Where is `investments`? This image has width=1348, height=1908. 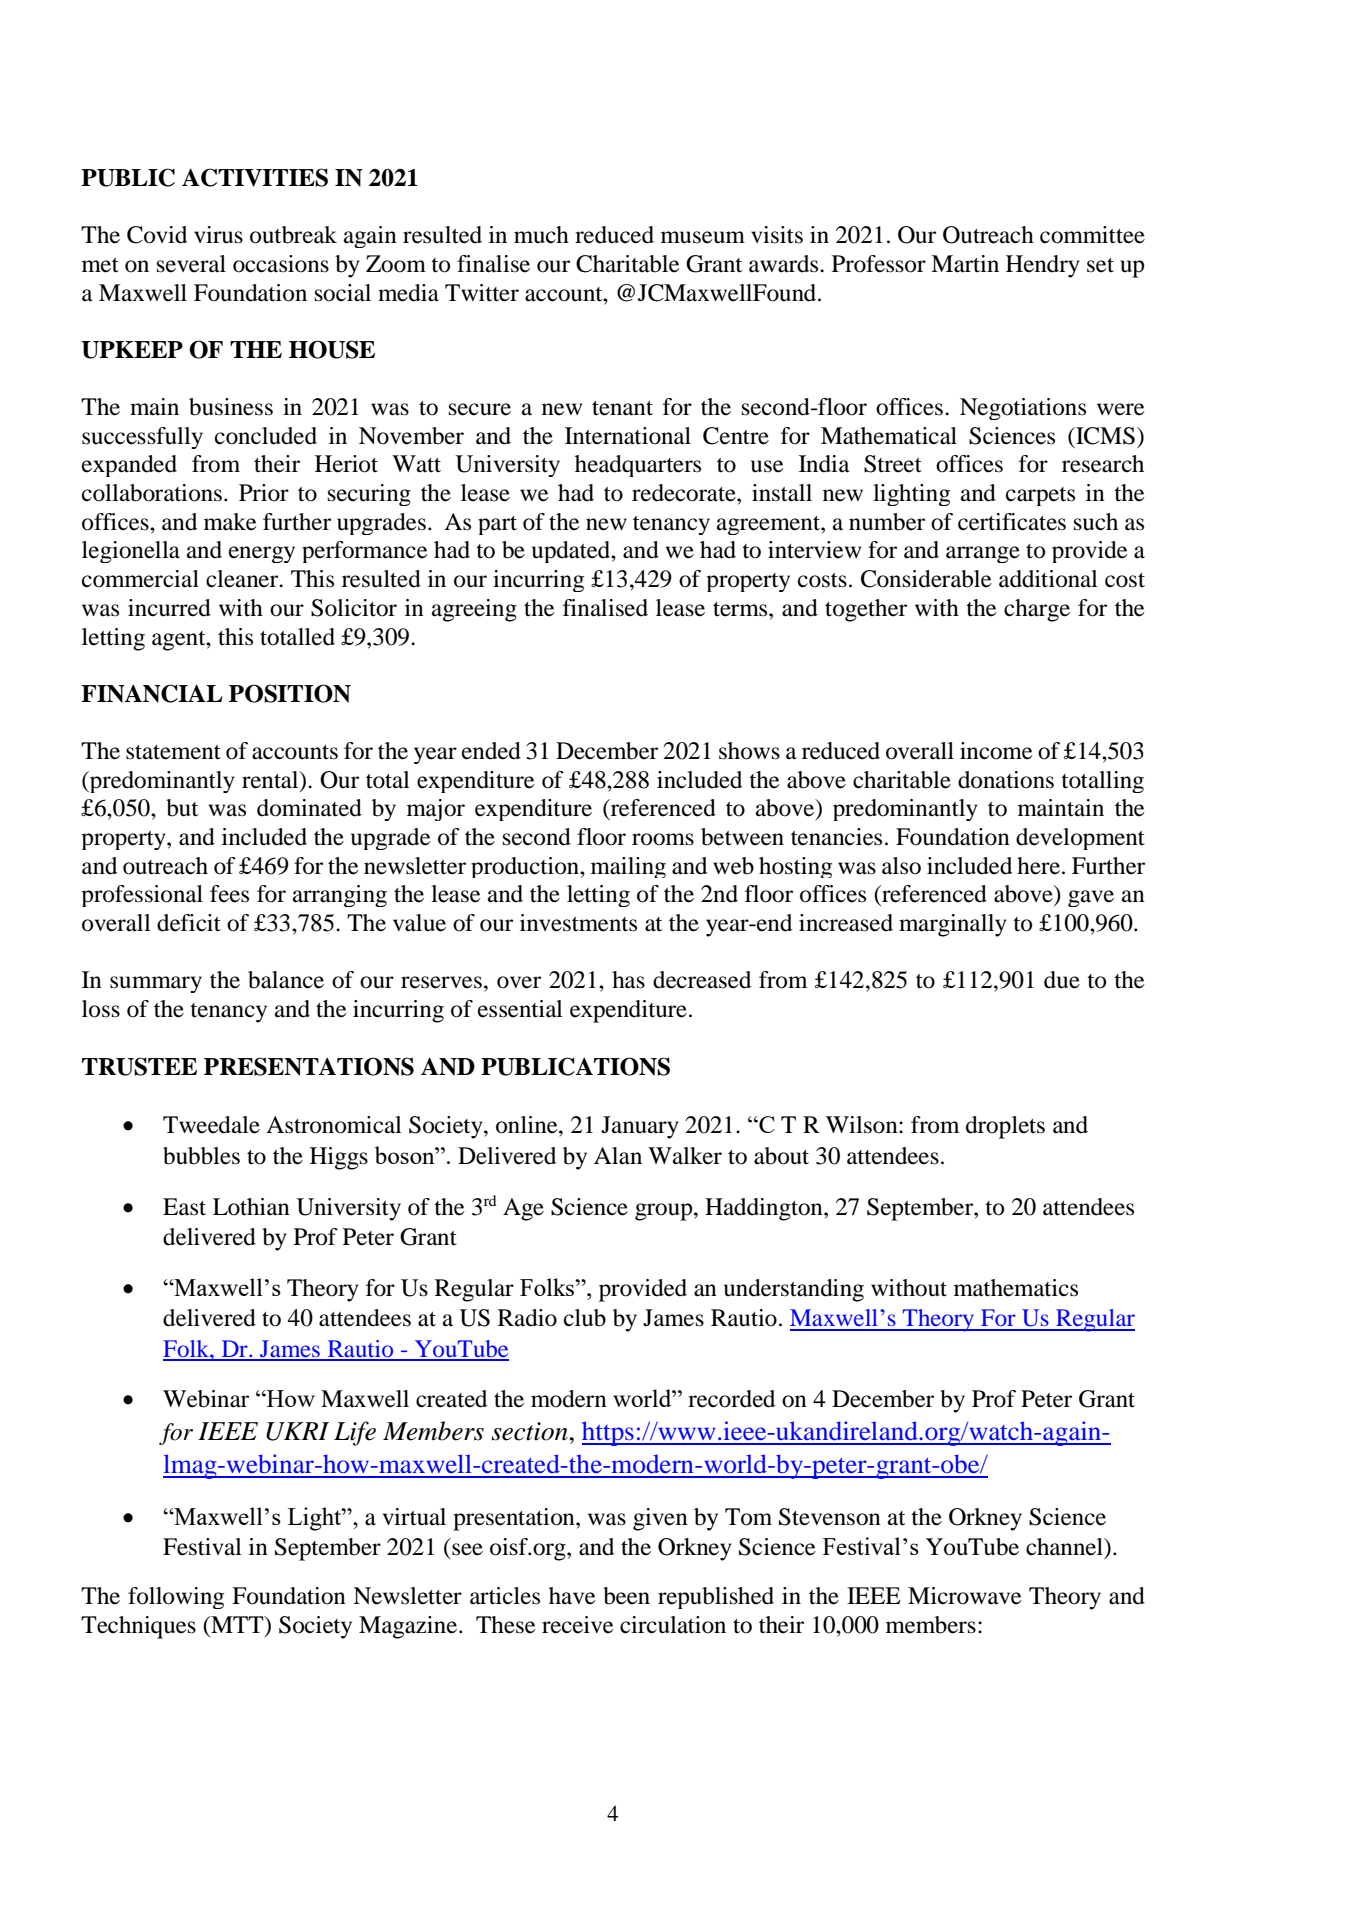 investments is located at coordinates (578, 923).
